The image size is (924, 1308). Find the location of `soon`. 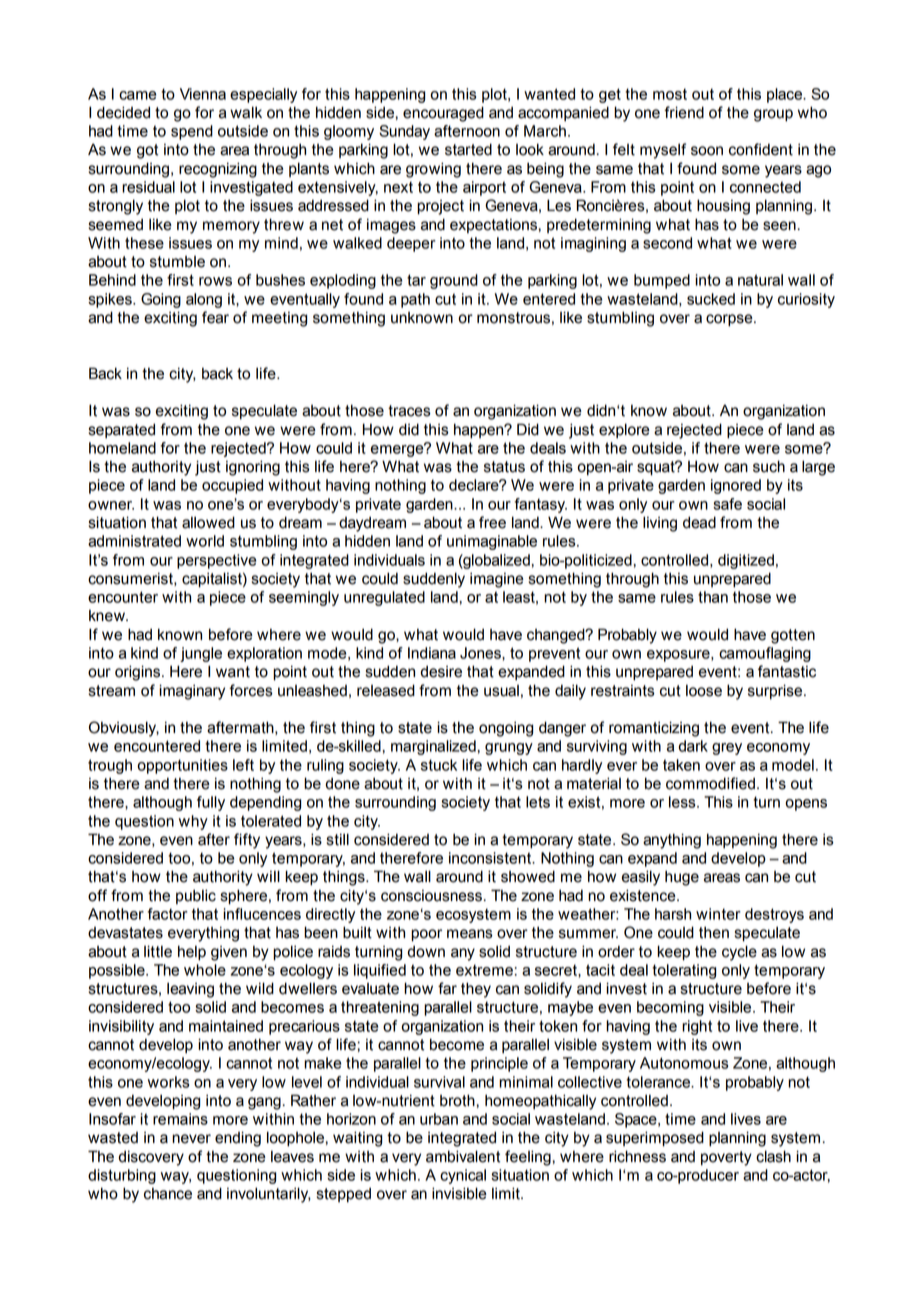

soon is located at coordinates (707, 151).
